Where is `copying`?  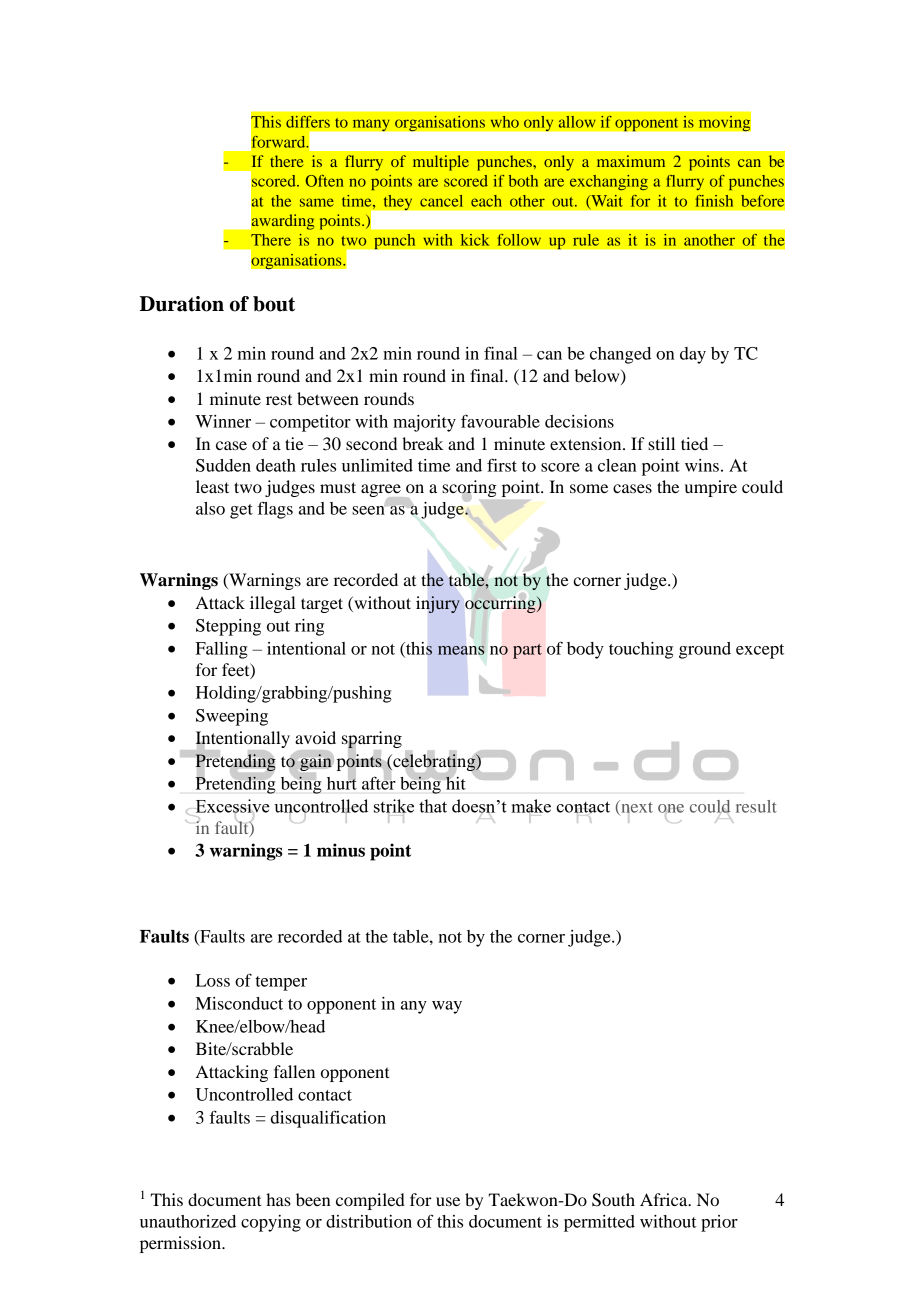 copying is located at coordinates (271, 1223).
